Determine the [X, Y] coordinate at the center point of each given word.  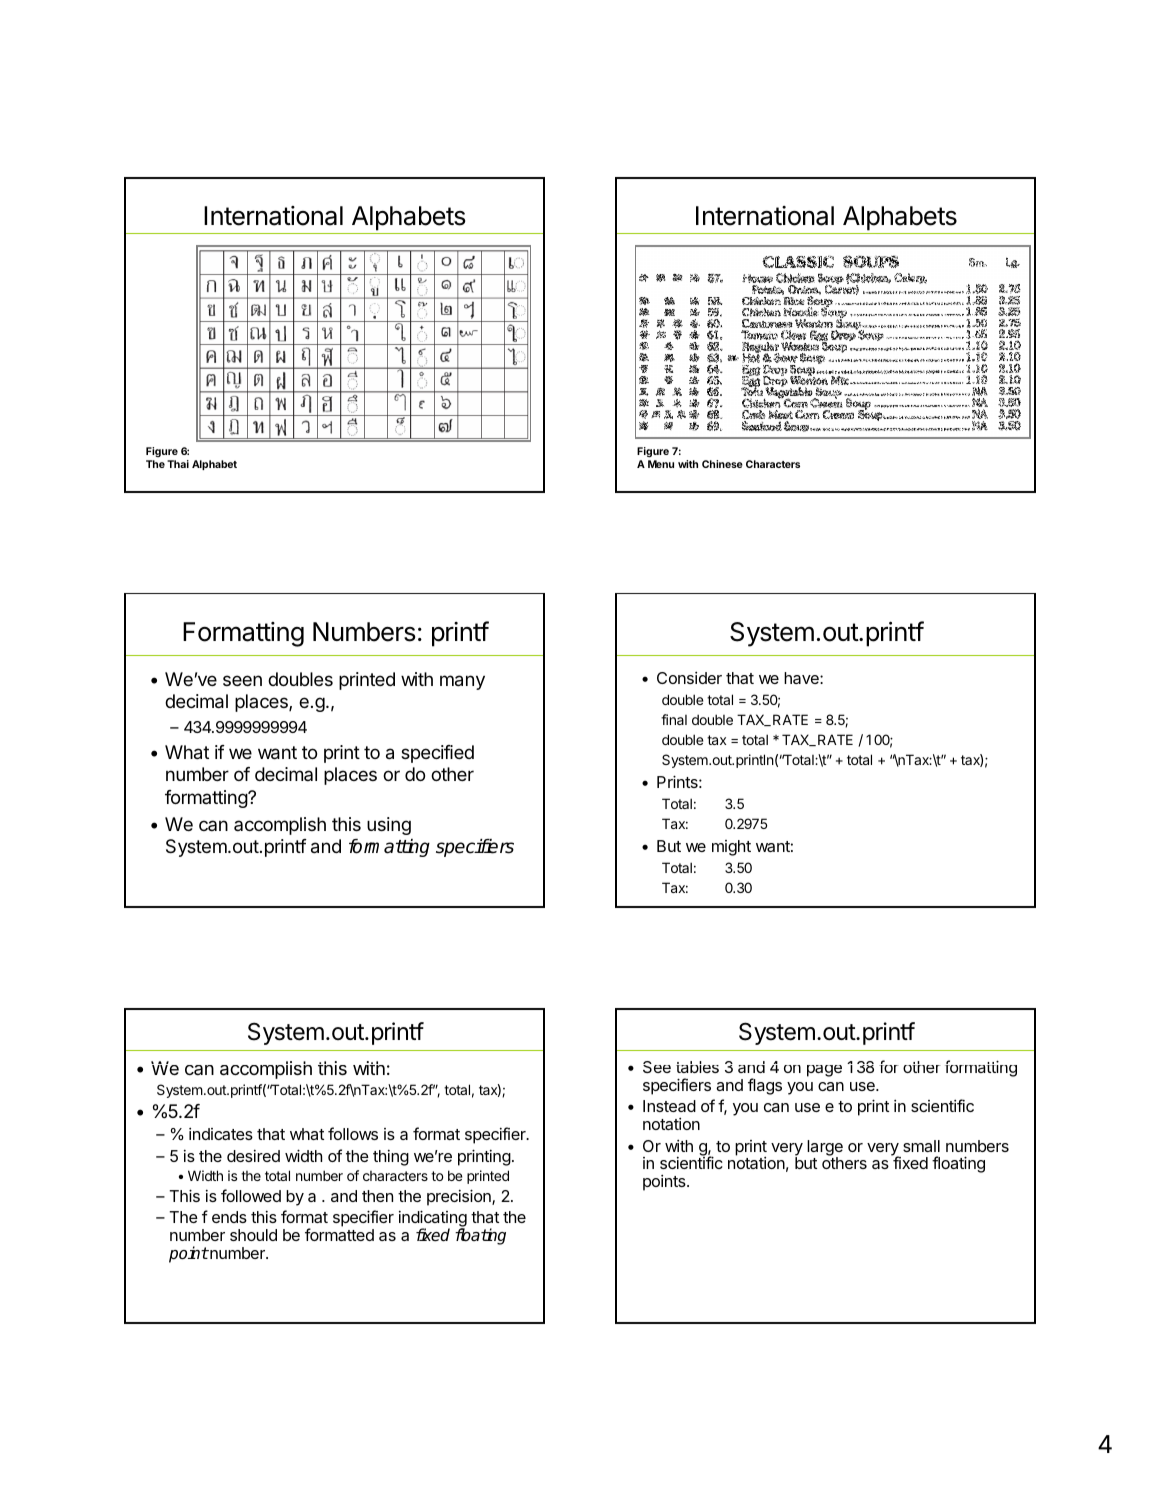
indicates [221, 1134]
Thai [178, 464]
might [731, 848]
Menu [661, 464]
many [462, 682]
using [389, 826]
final [674, 719]
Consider [689, 678]
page [824, 1071]
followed [251, 1195]
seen [242, 680]
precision [460, 1197]
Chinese [722, 464]
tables [697, 1067]
